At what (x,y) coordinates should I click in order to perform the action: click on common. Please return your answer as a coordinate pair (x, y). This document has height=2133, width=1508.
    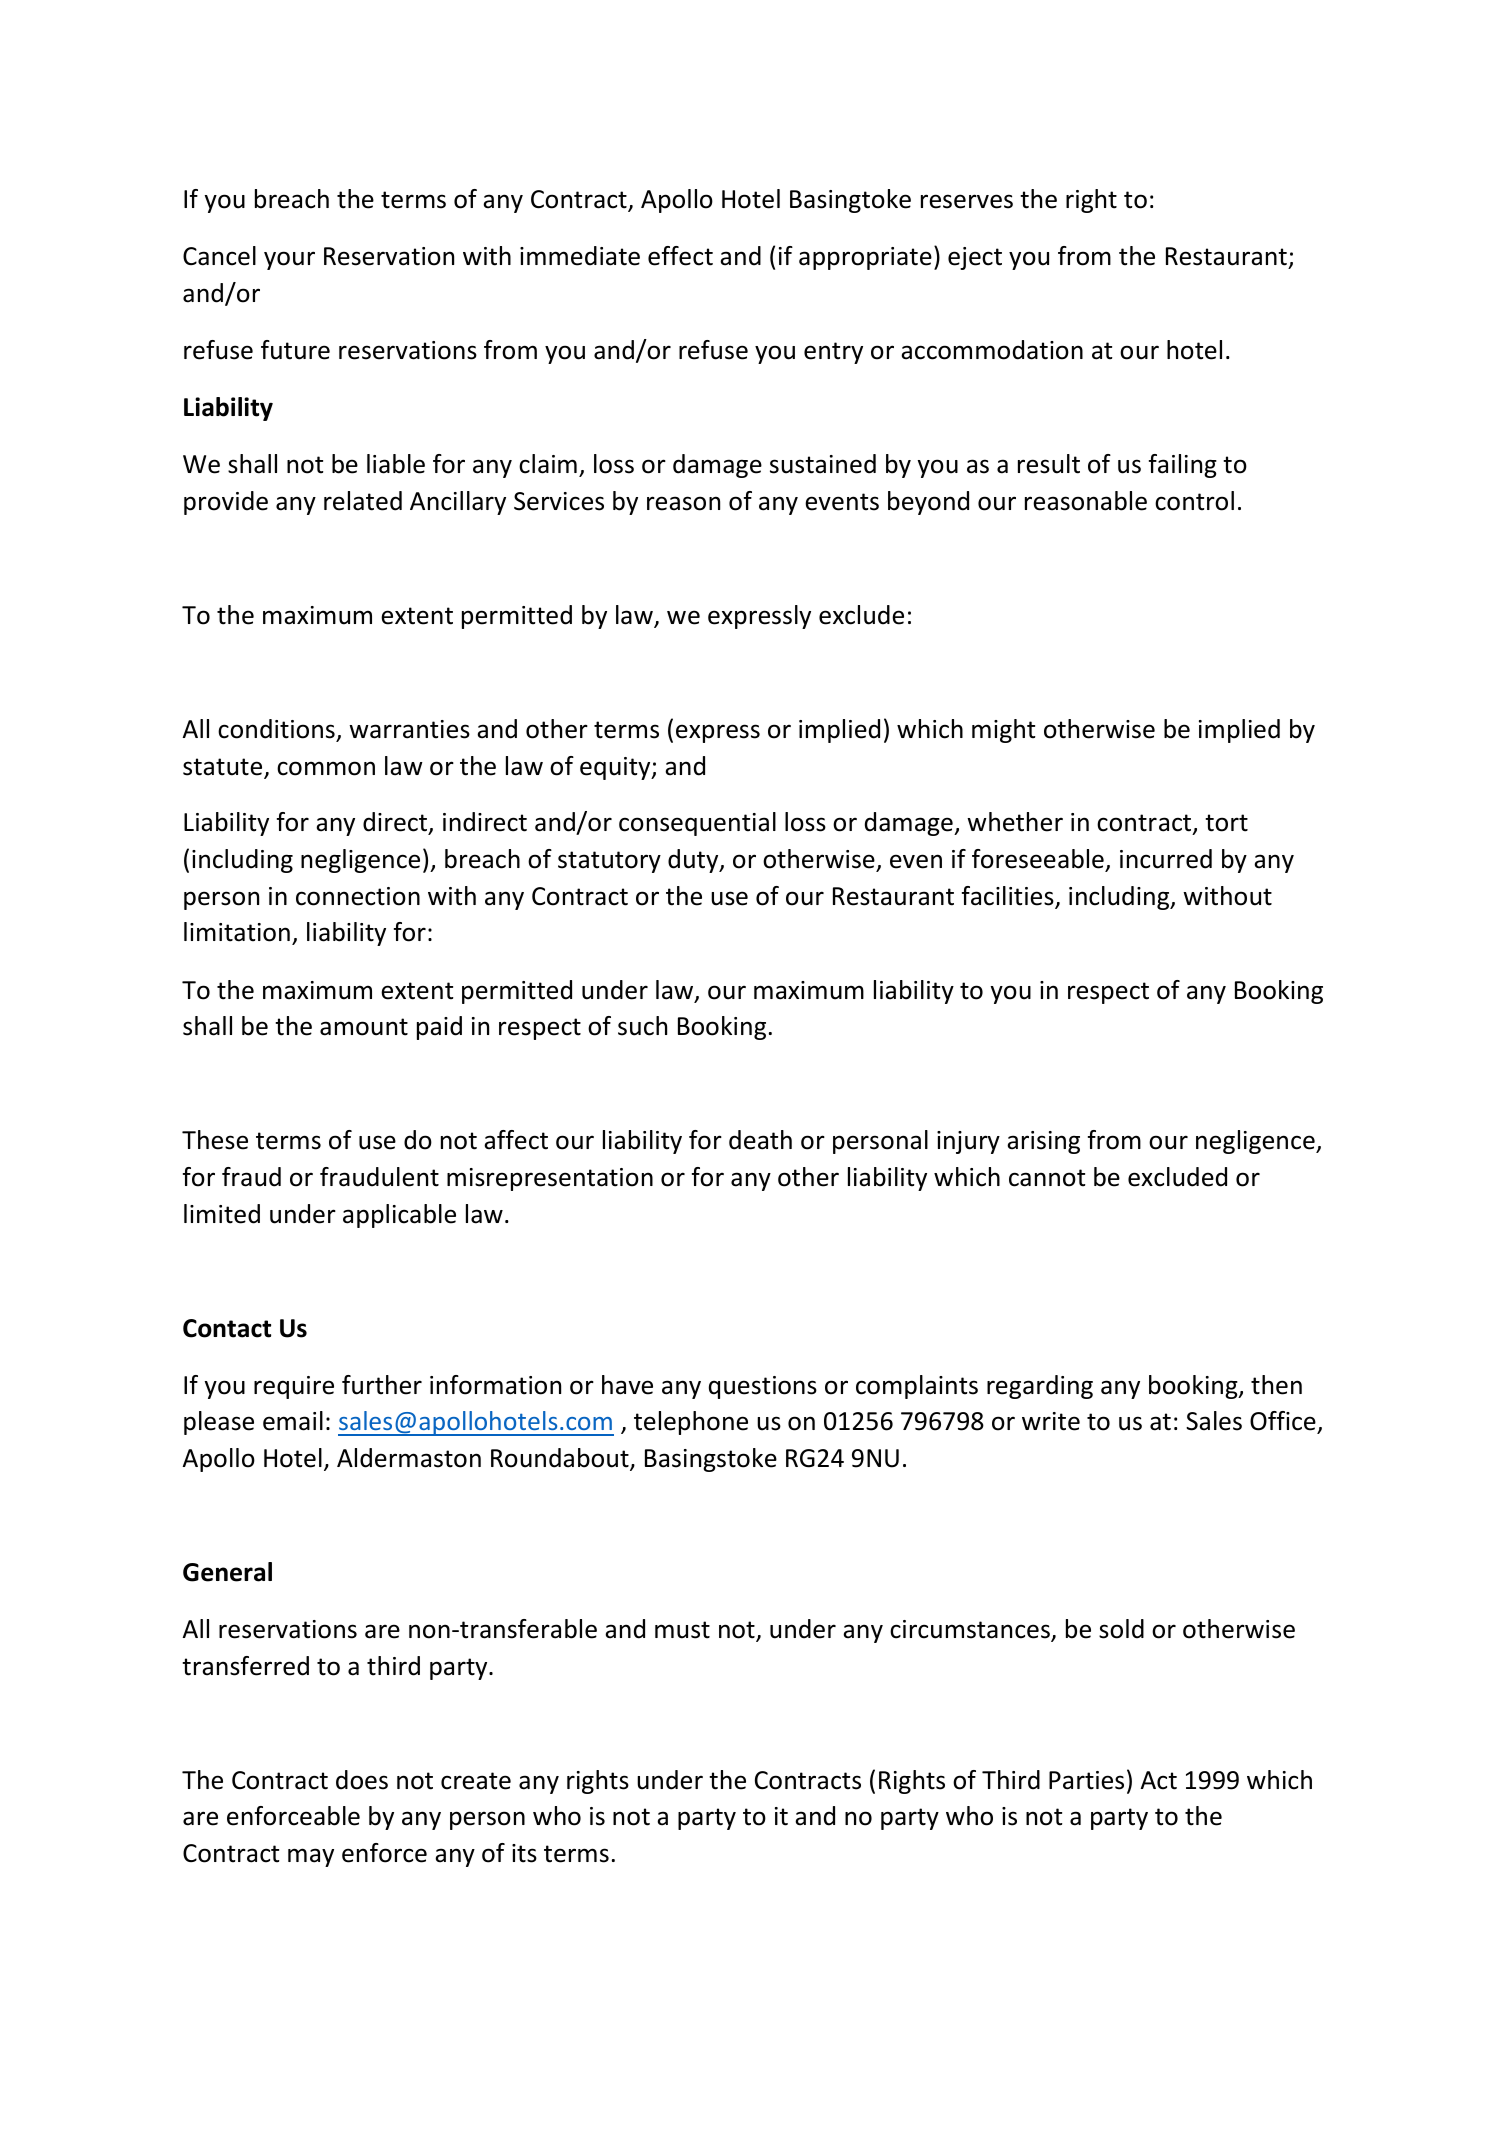
    Looking at the image, I should click on (326, 768).
